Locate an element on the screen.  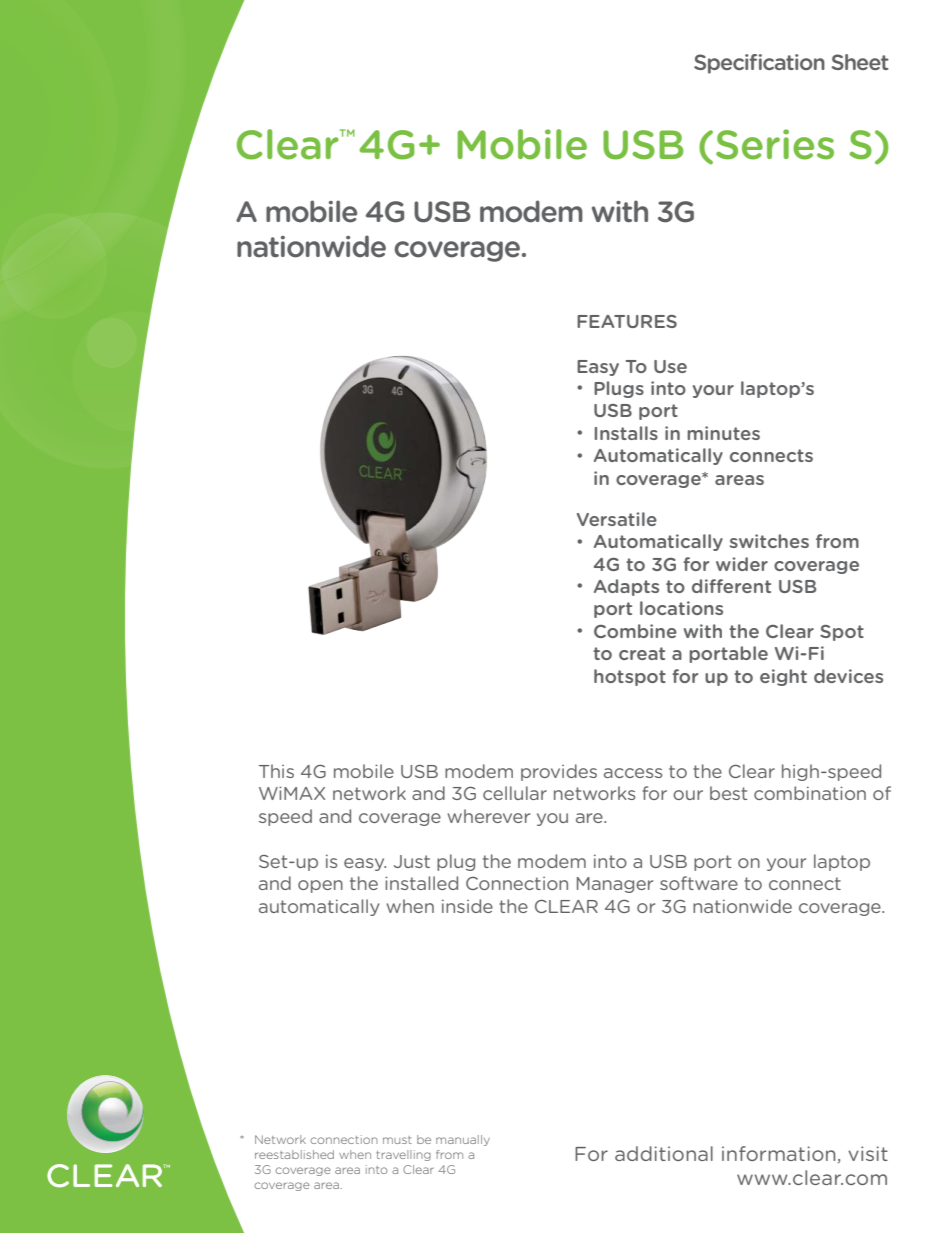
Manager is located at coordinates (615, 885).
